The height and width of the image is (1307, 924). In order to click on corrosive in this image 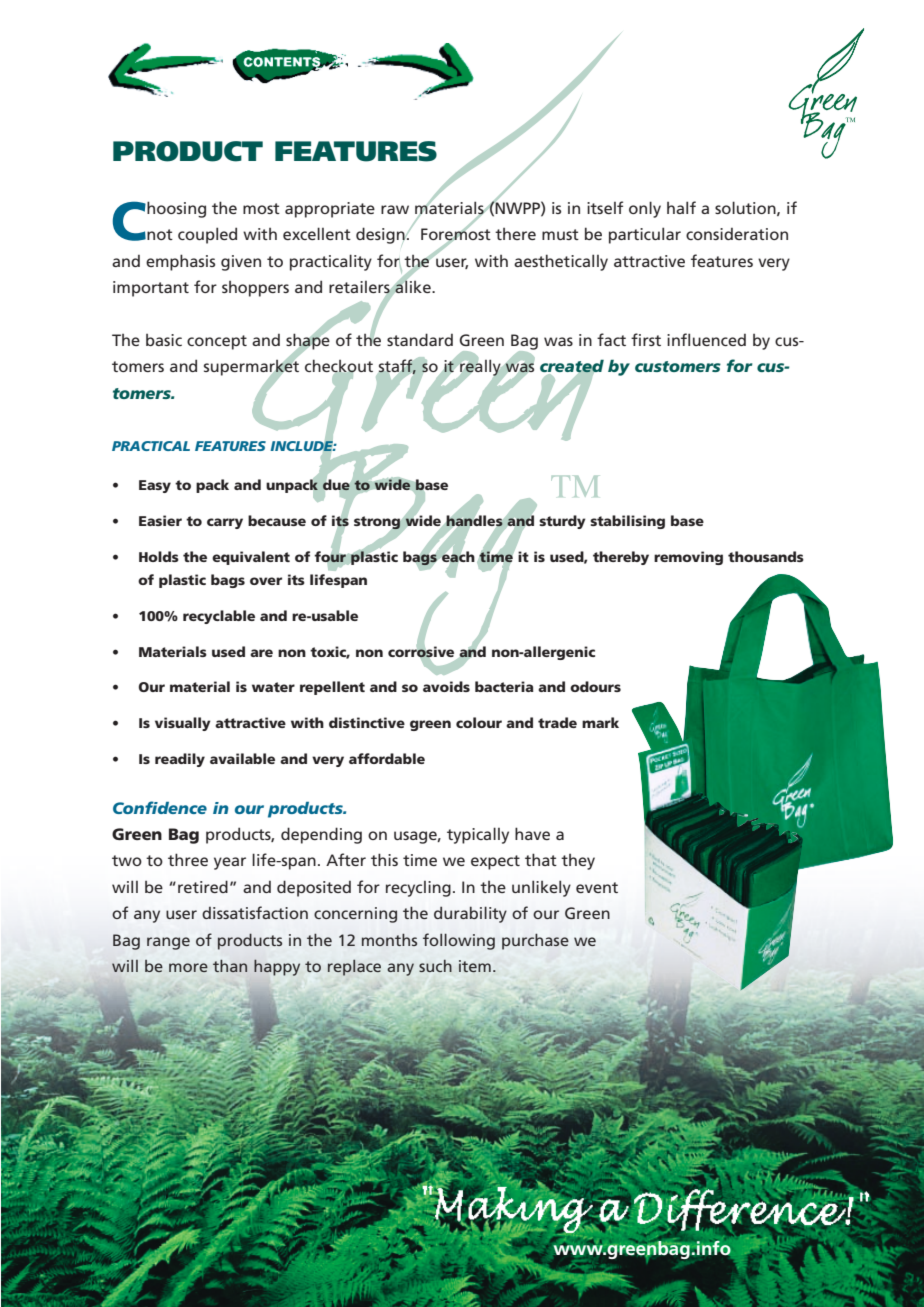, I will do `click(421, 651)`.
